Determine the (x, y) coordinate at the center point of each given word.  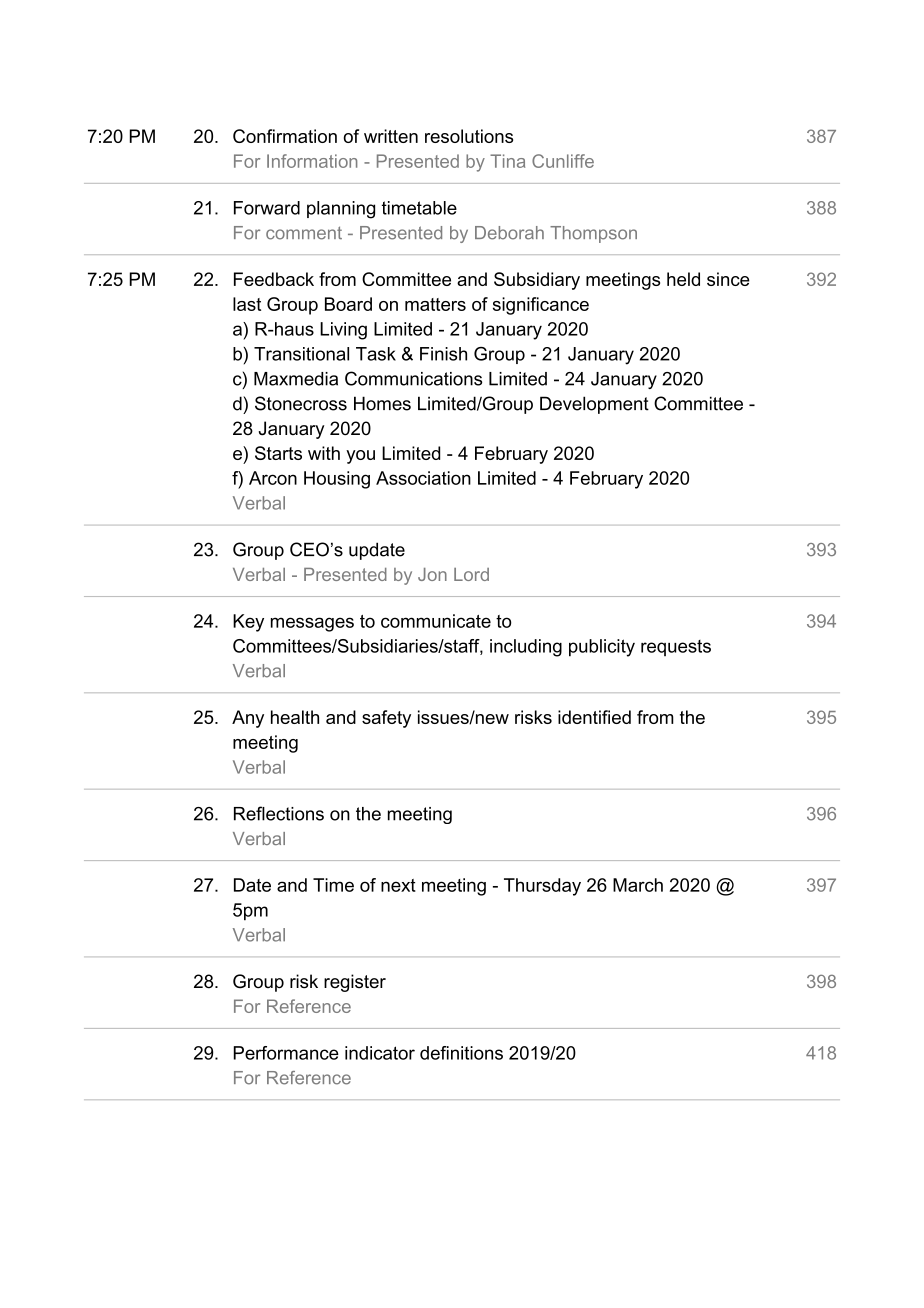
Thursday (542, 887)
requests (676, 648)
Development (594, 405)
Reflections (279, 813)
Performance (286, 1053)
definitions (461, 1053)
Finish (443, 354)
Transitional (301, 354)
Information (312, 161)
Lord (471, 574)
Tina (507, 161)
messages (312, 624)
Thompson (593, 234)
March (638, 885)
